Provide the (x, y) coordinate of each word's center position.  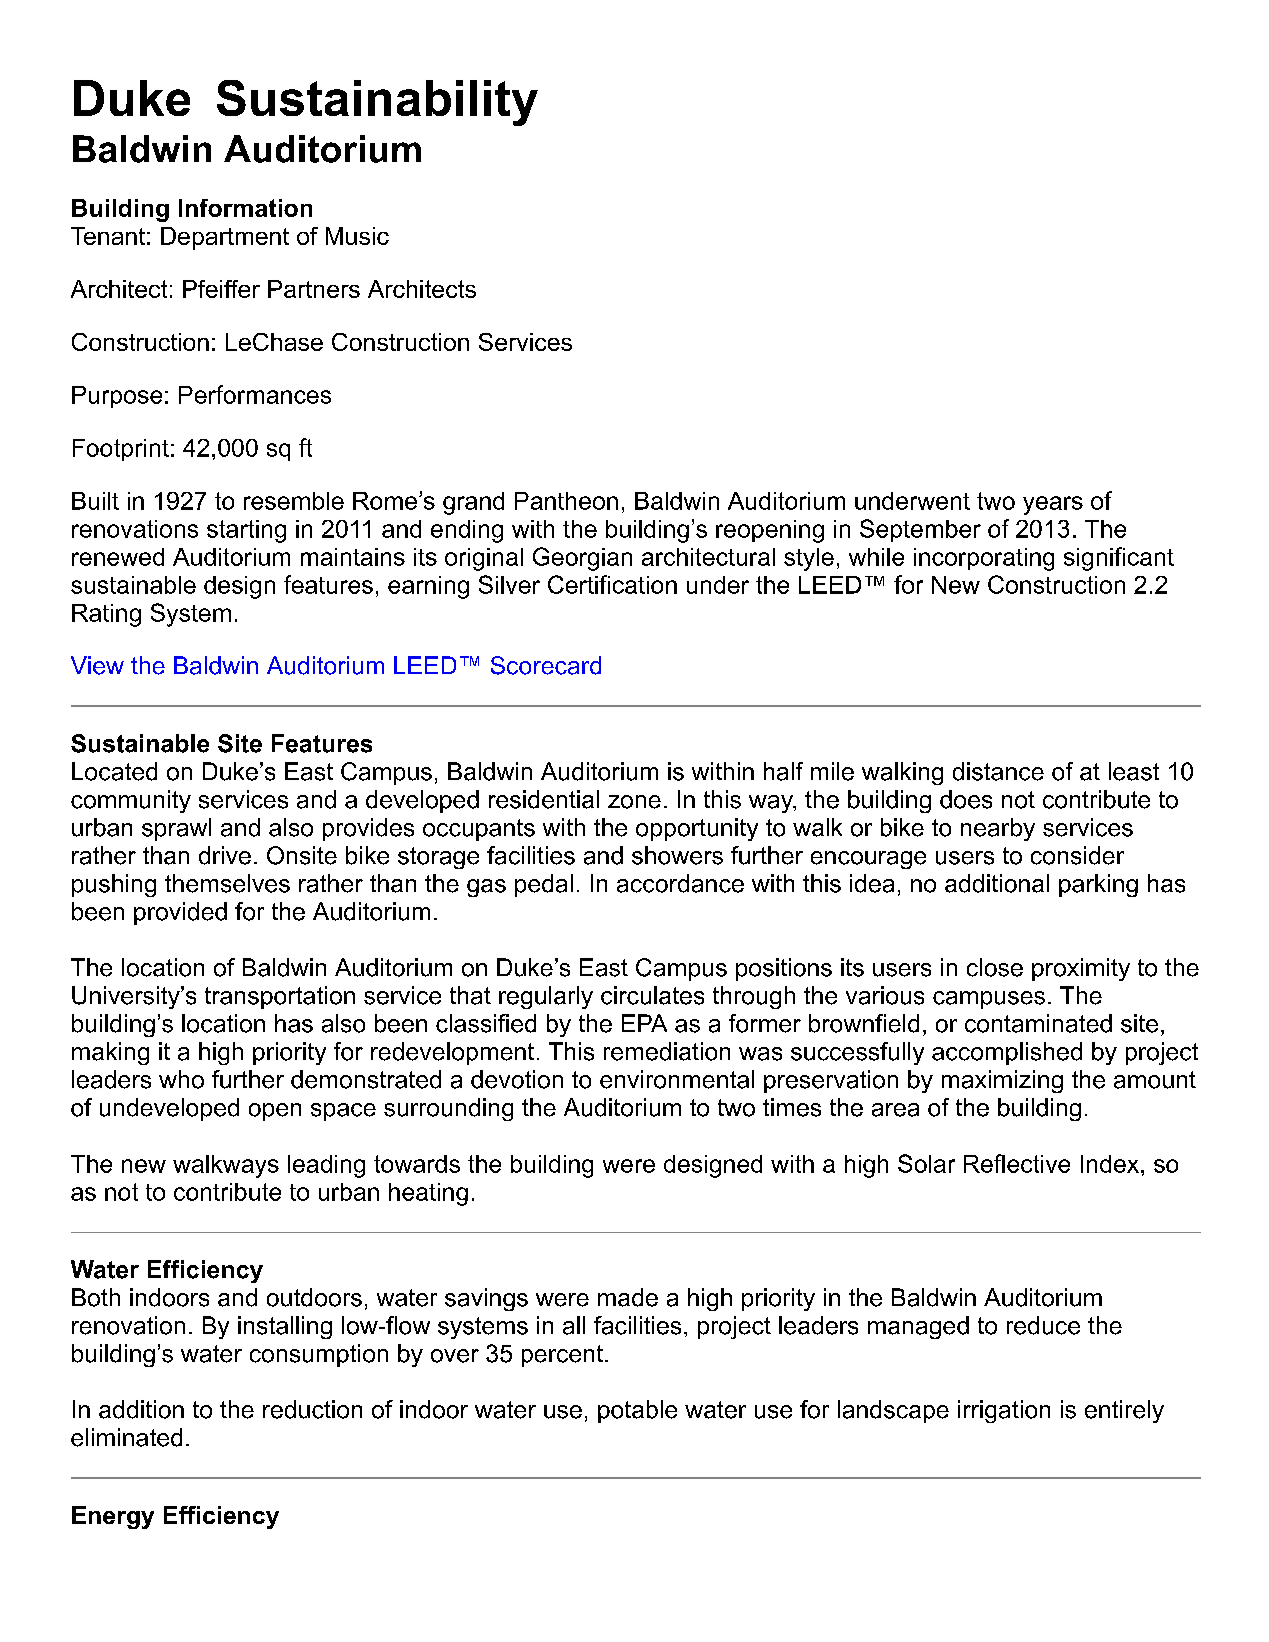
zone (634, 802)
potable (637, 1411)
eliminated (126, 1437)
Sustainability (377, 103)
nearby (998, 829)
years (1053, 505)
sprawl (176, 829)
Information (245, 208)
